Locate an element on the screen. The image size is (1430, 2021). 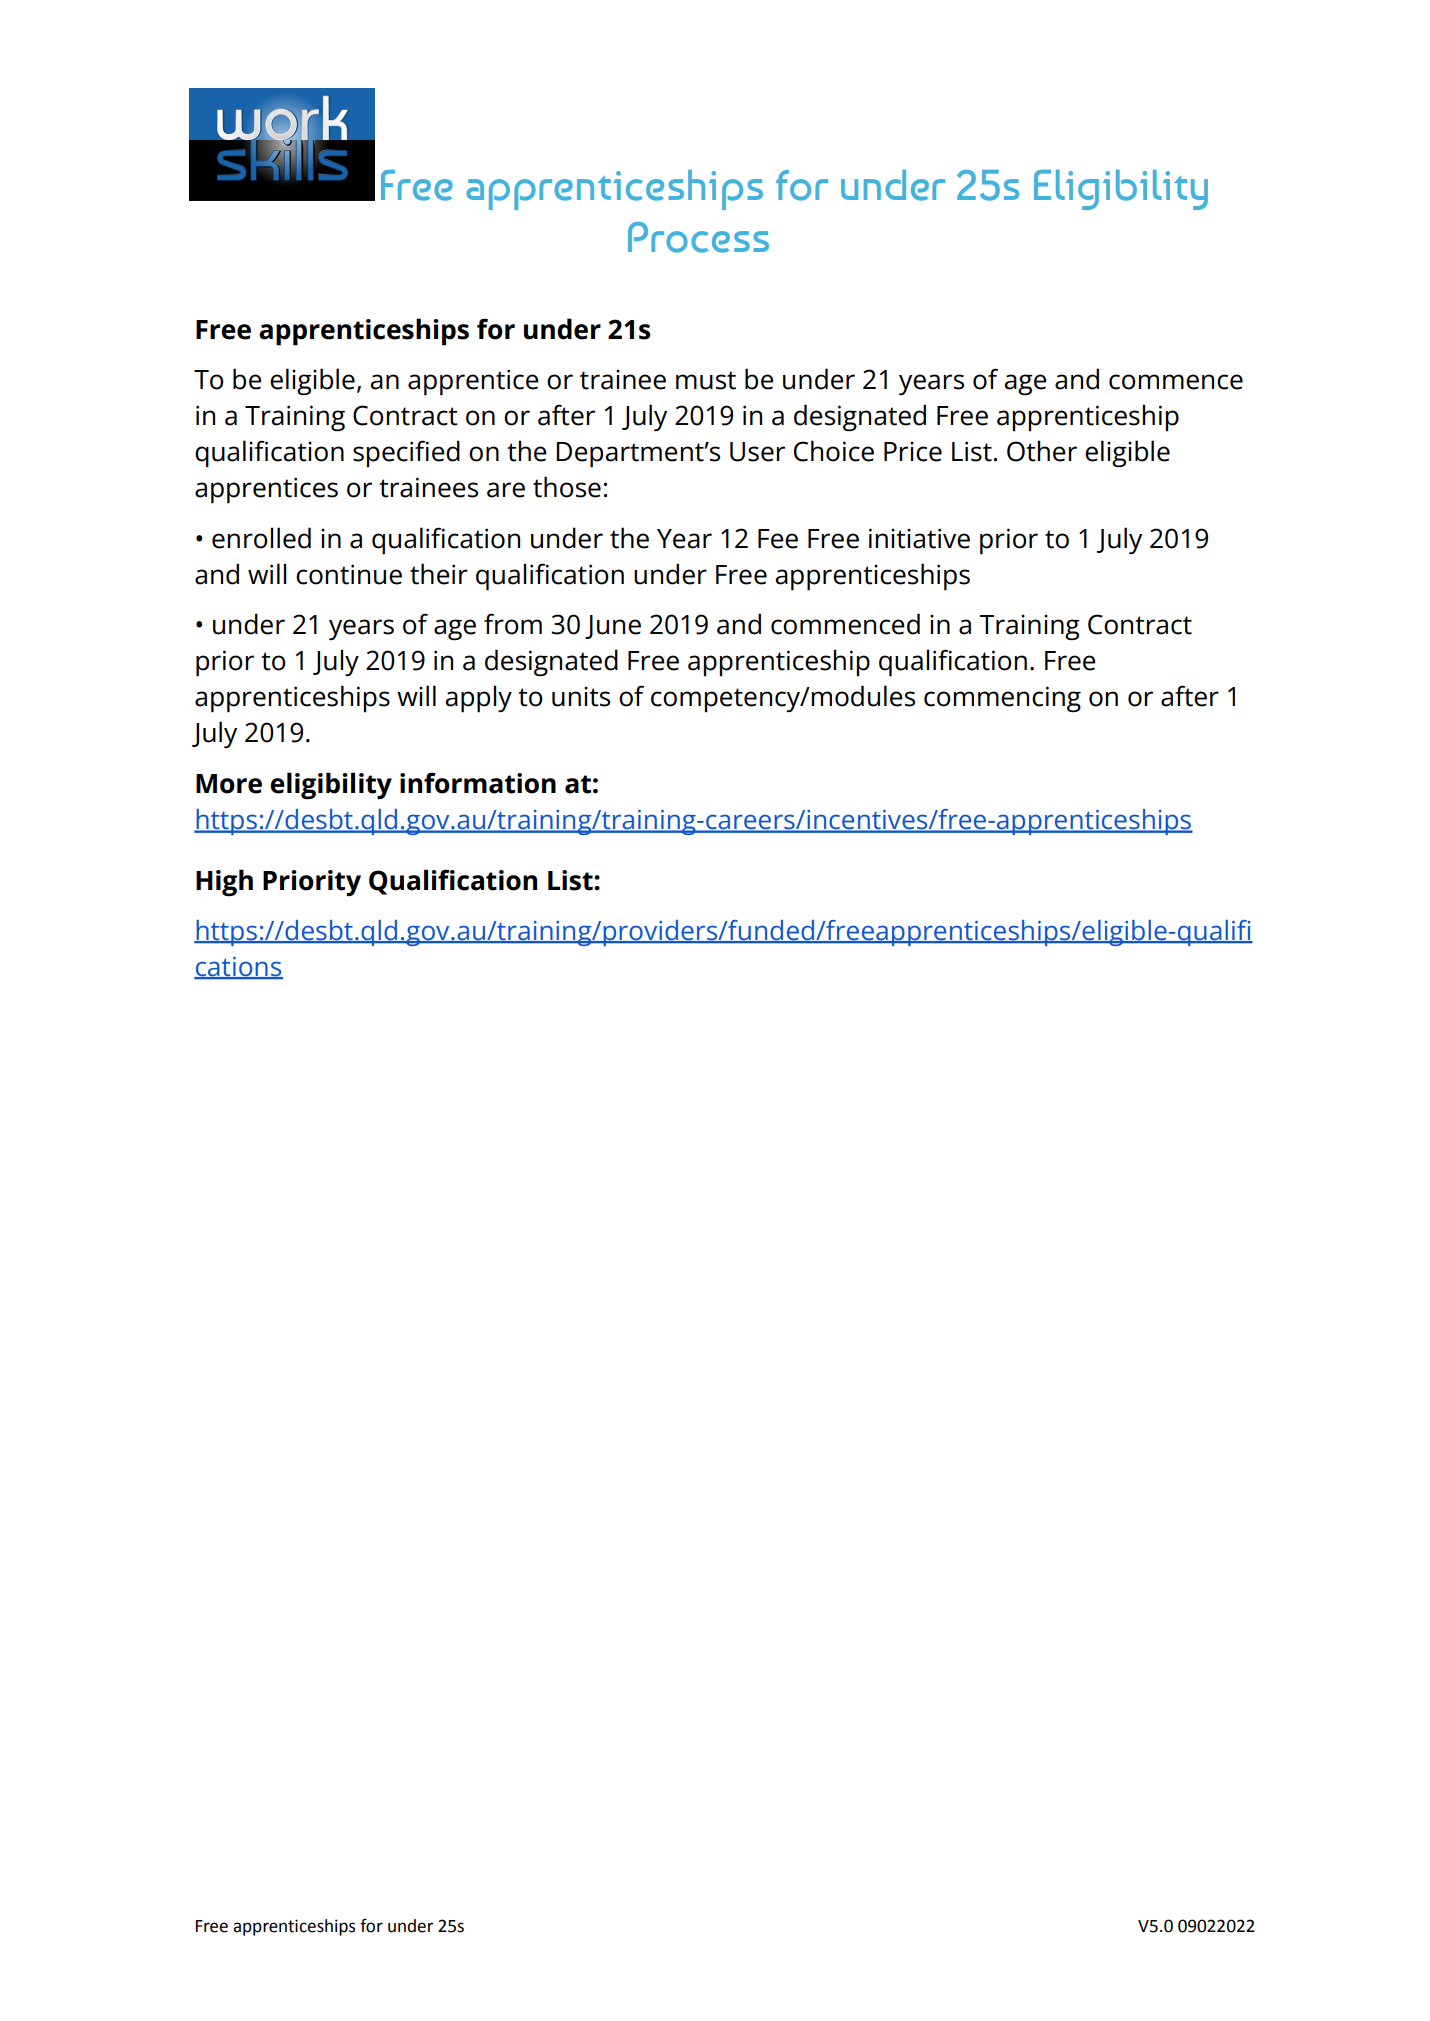
Price is located at coordinates (913, 451).
